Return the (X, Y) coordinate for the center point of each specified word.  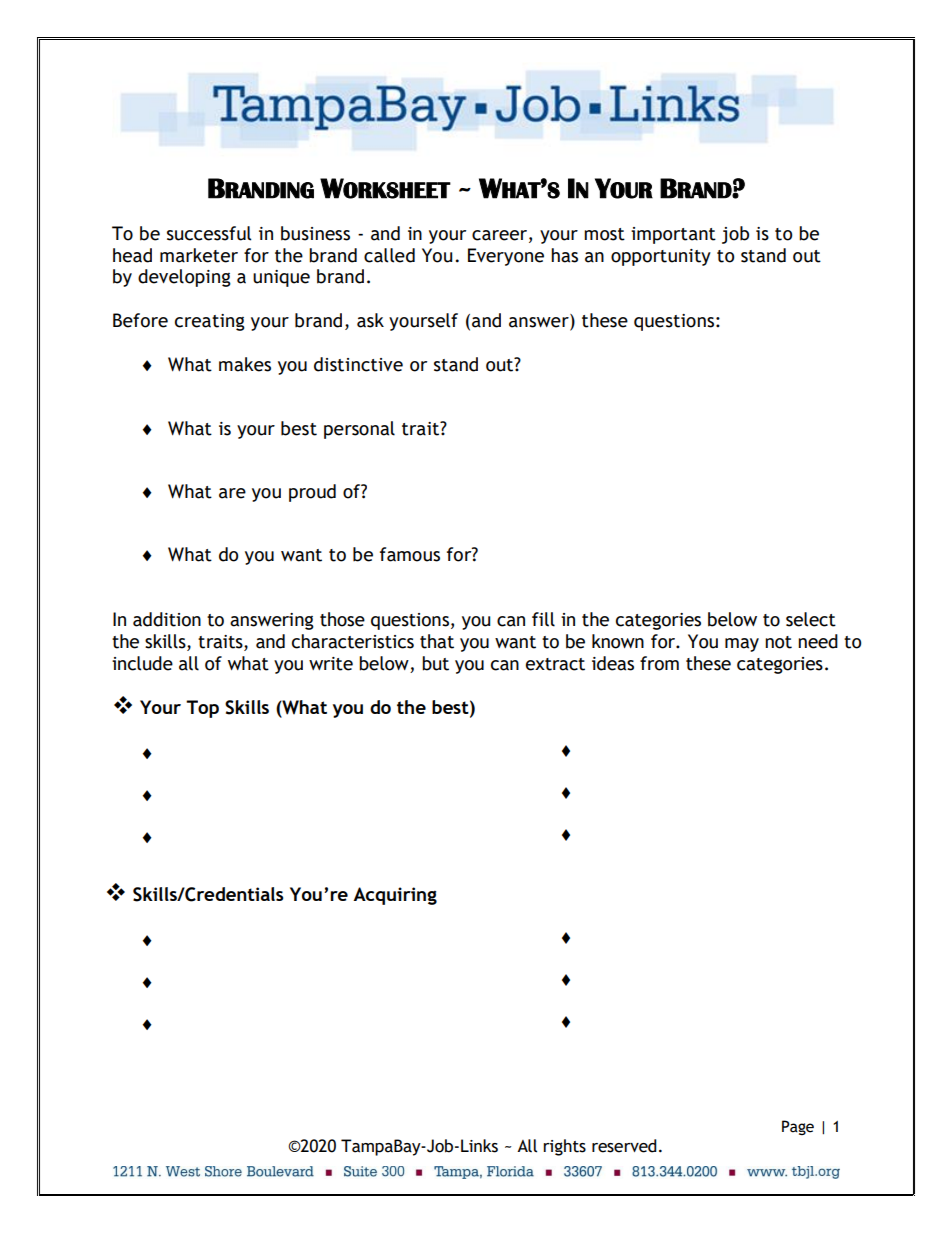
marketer (199, 255)
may (742, 645)
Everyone (506, 257)
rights (564, 1147)
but (435, 663)
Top (202, 709)
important (673, 235)
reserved (624, 1146)
